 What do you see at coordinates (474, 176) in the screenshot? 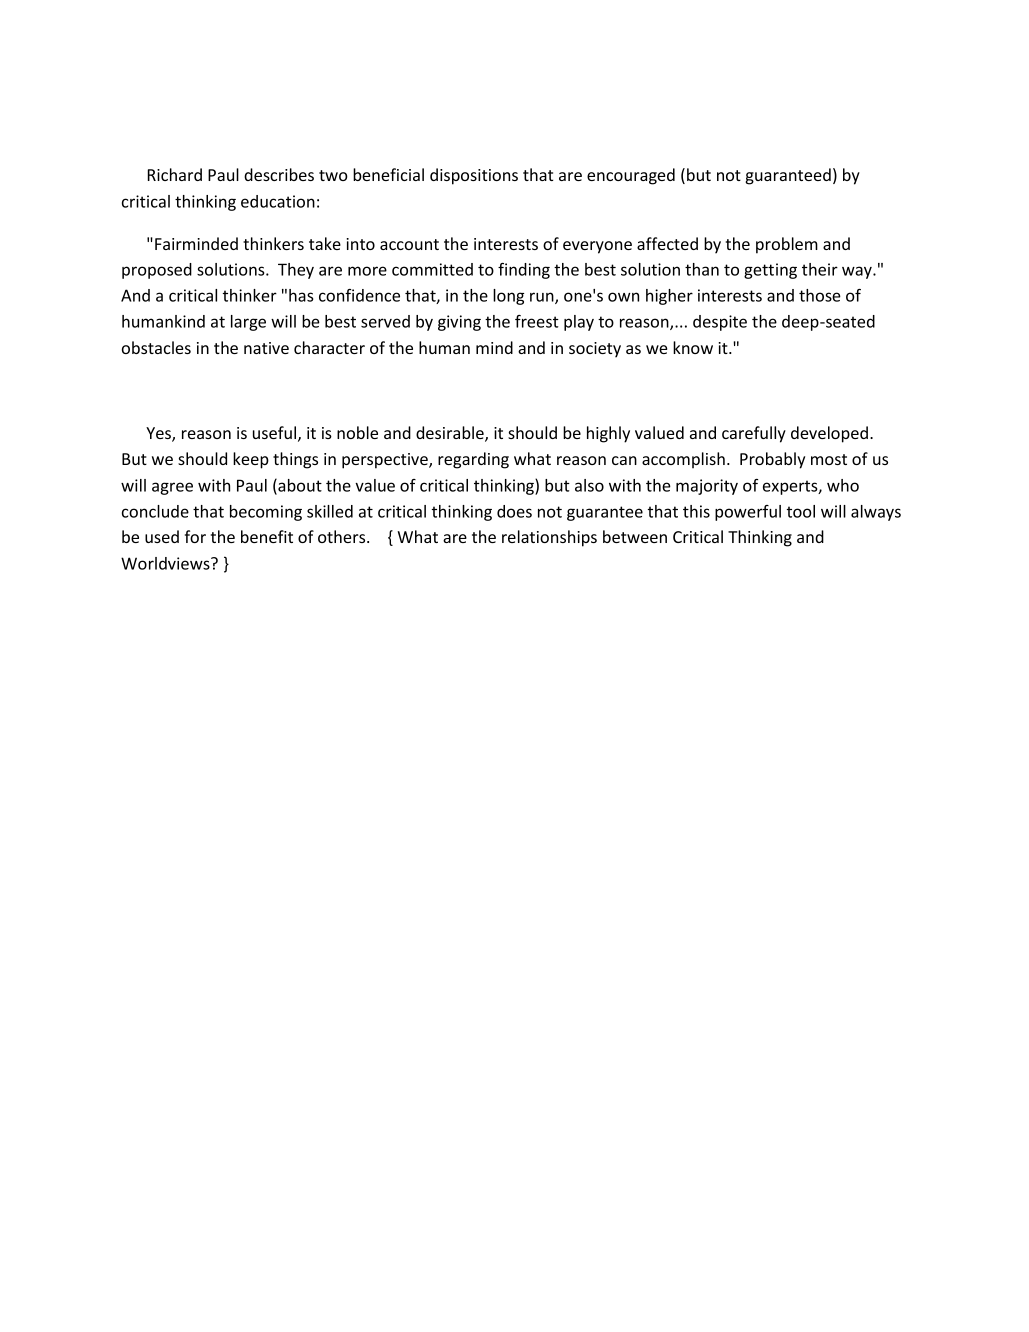
I see `dispositions` at bounding box center [474, 176].
